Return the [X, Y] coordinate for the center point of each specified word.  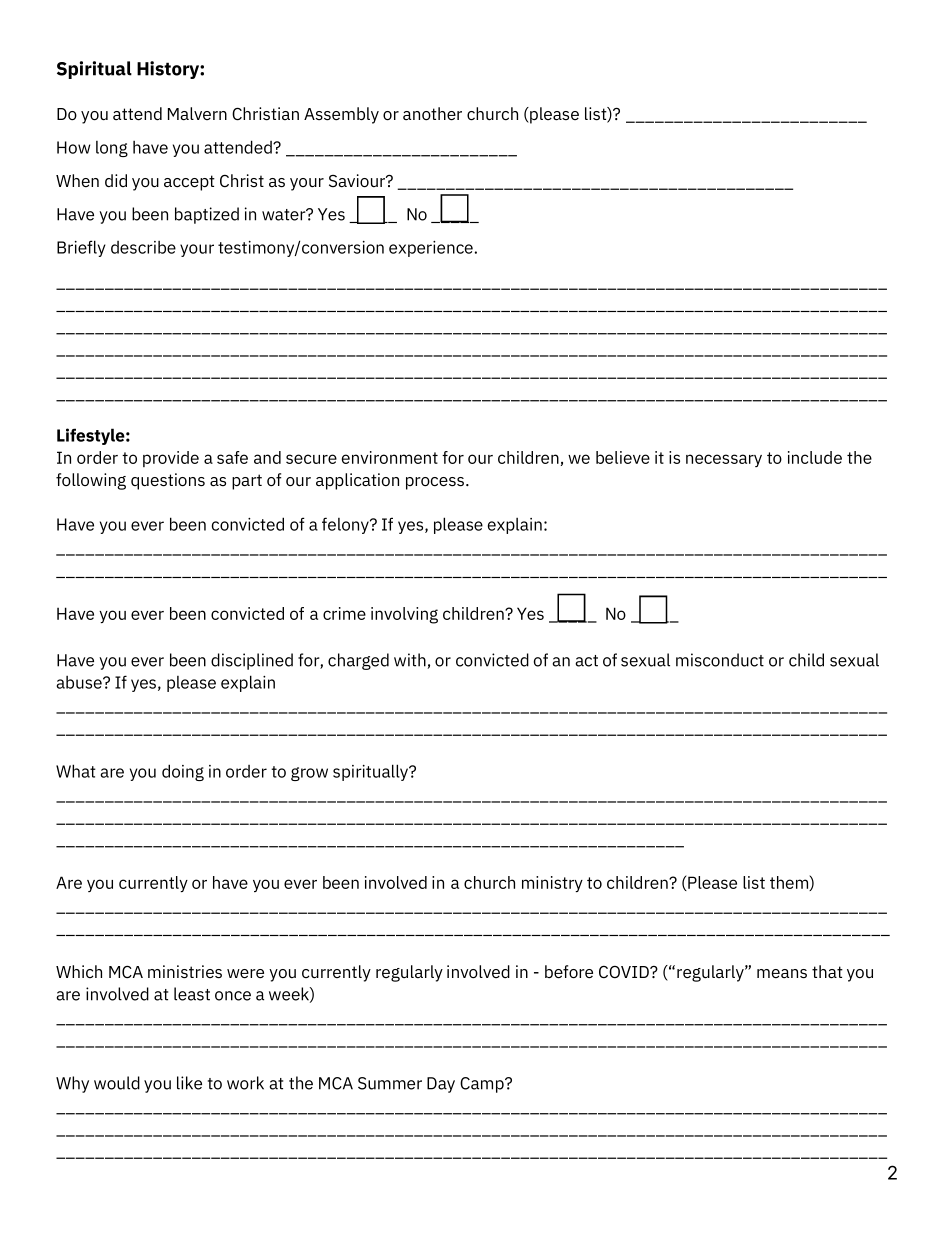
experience [431, 249]
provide [171, 459]
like [189, 1083]
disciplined [252, 661]
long [112, 149]
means [782, 974]
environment [390, 457]
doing [183, 772]
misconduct [720, 660]
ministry [552, 884]
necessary [724, 460]
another [432, 114]
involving [404, 615]
